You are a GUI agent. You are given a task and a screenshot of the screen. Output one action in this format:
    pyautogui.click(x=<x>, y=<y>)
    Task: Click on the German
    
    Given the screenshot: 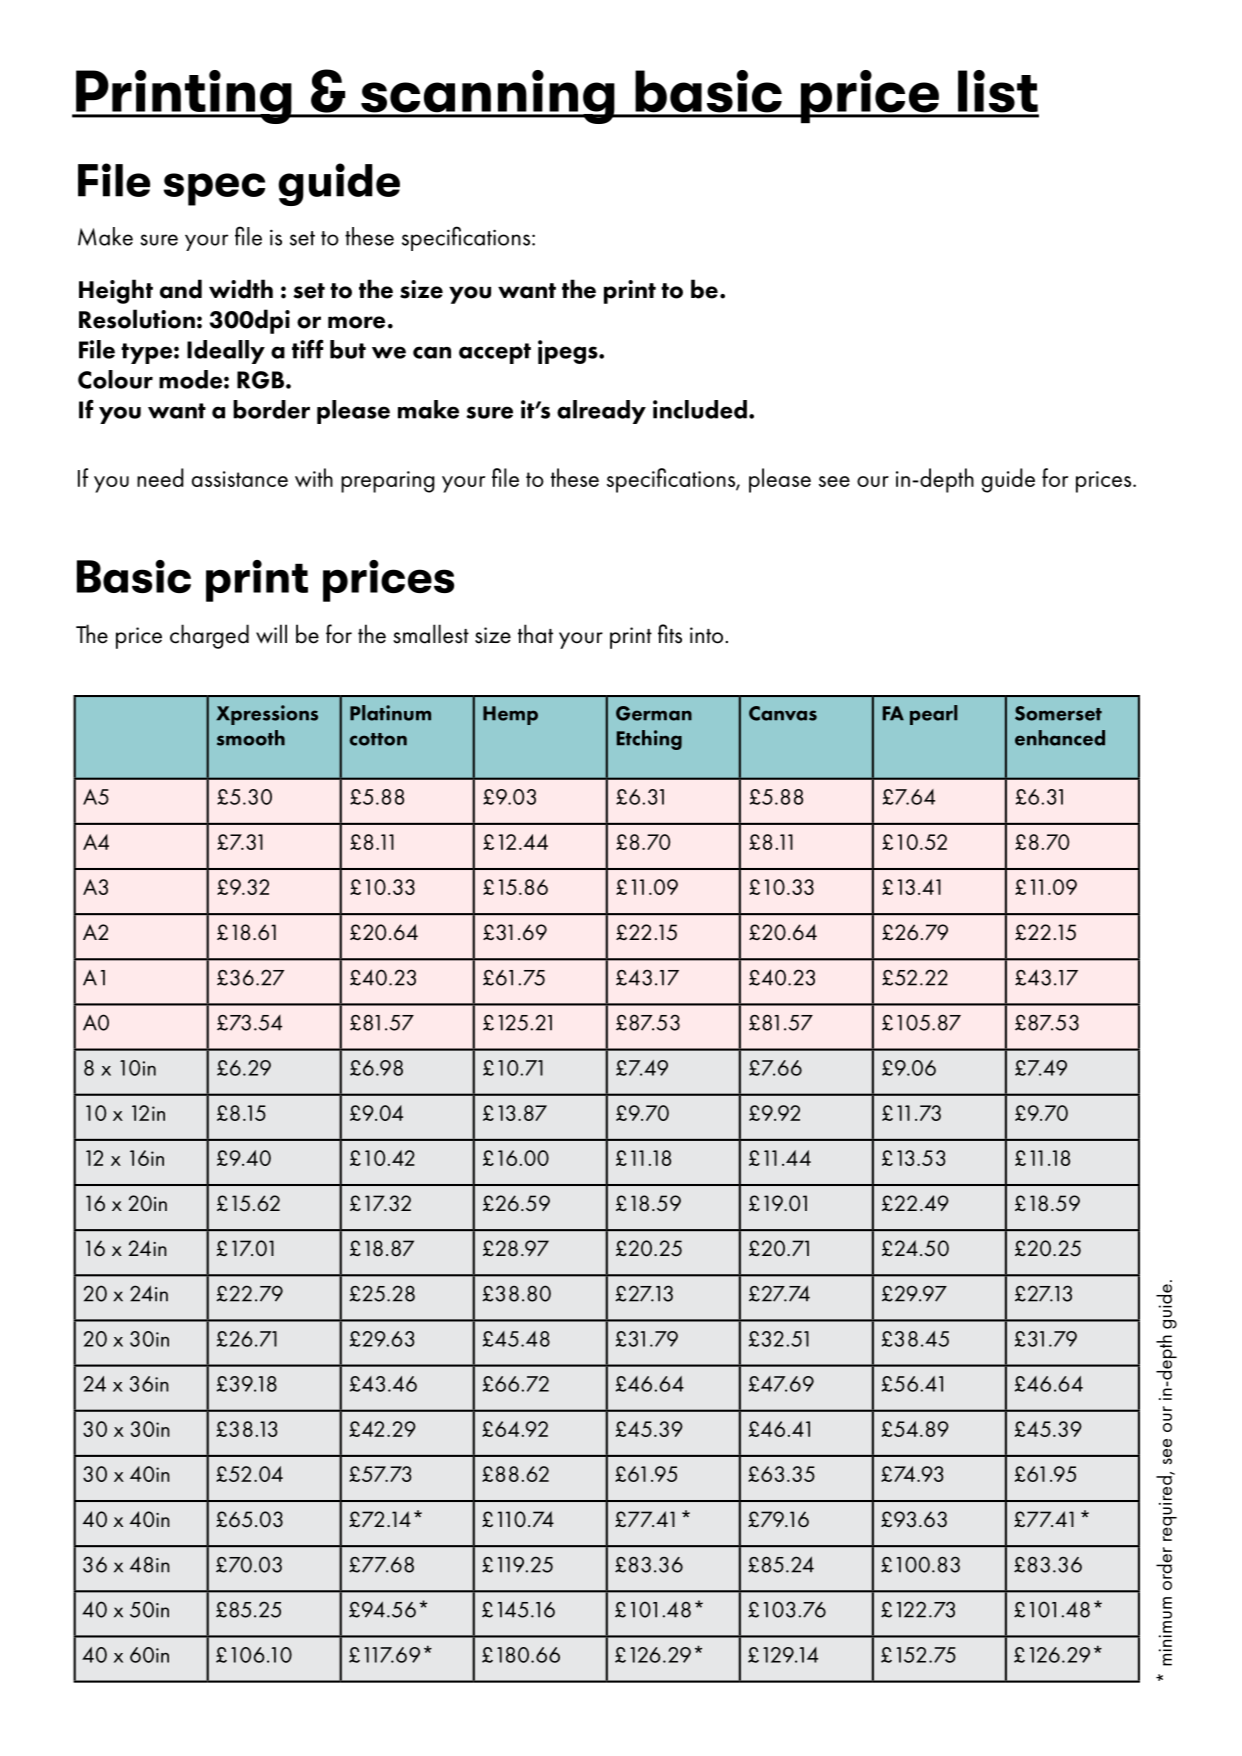 What is the action you would take?
    pyautogui.click(x=654, y=713)
